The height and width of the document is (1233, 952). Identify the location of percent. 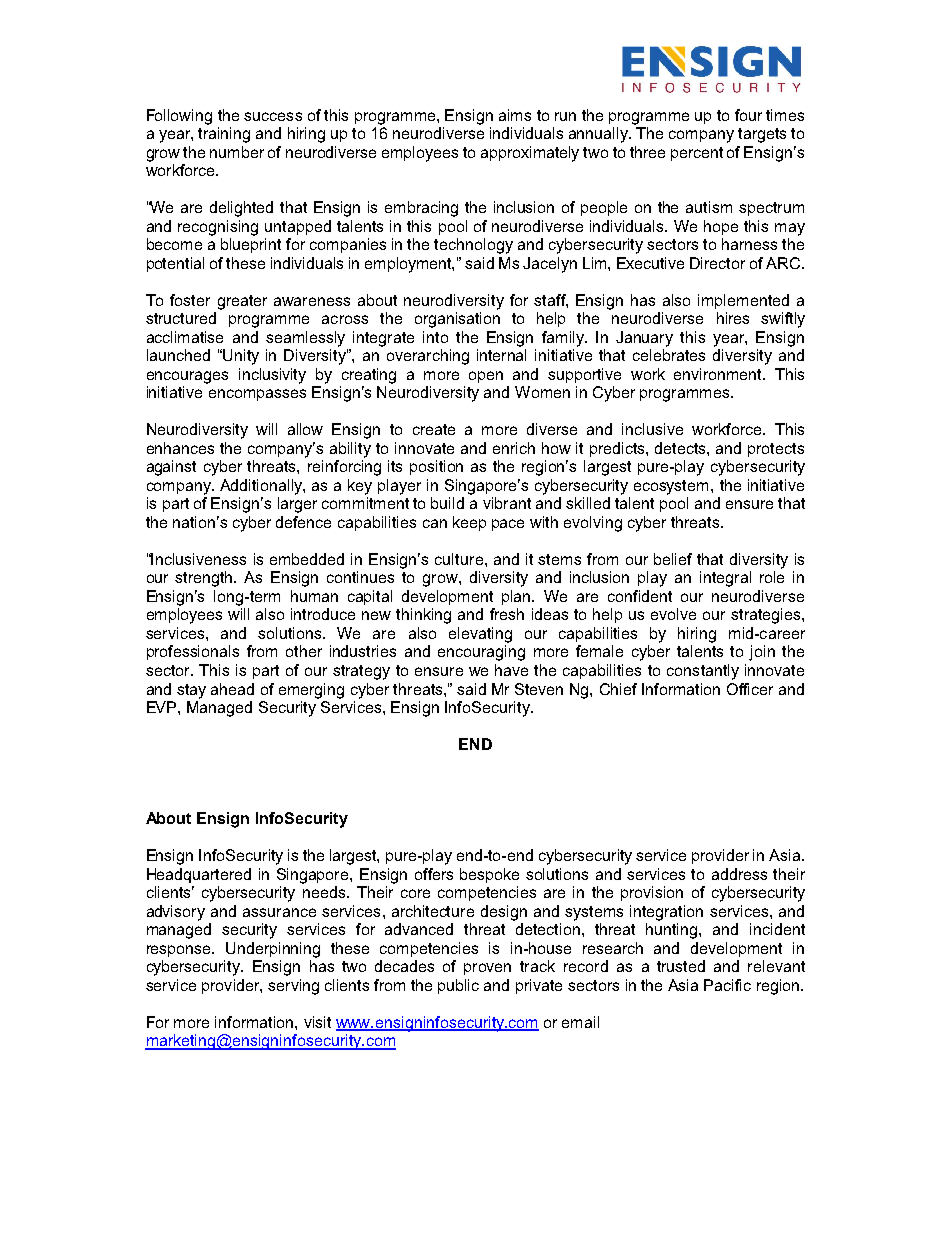
(697, 154).
